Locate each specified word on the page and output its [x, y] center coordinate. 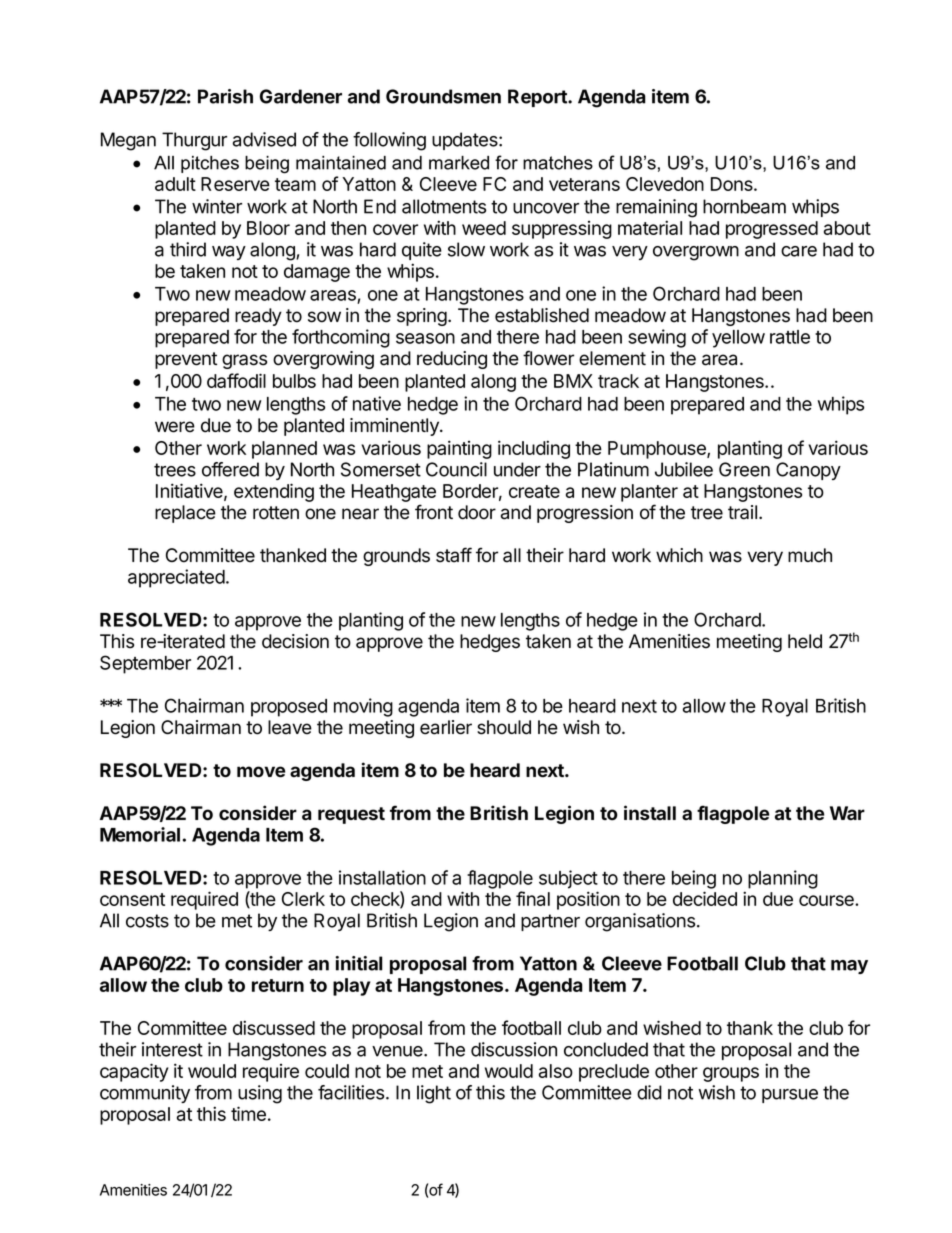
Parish [225, 96]
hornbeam [744, 206]
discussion [514, 1049]
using [260, 1094]
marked [459, 163]
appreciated [176, 578]
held [805, 641]
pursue [790, 1096]
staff [454, 555]
